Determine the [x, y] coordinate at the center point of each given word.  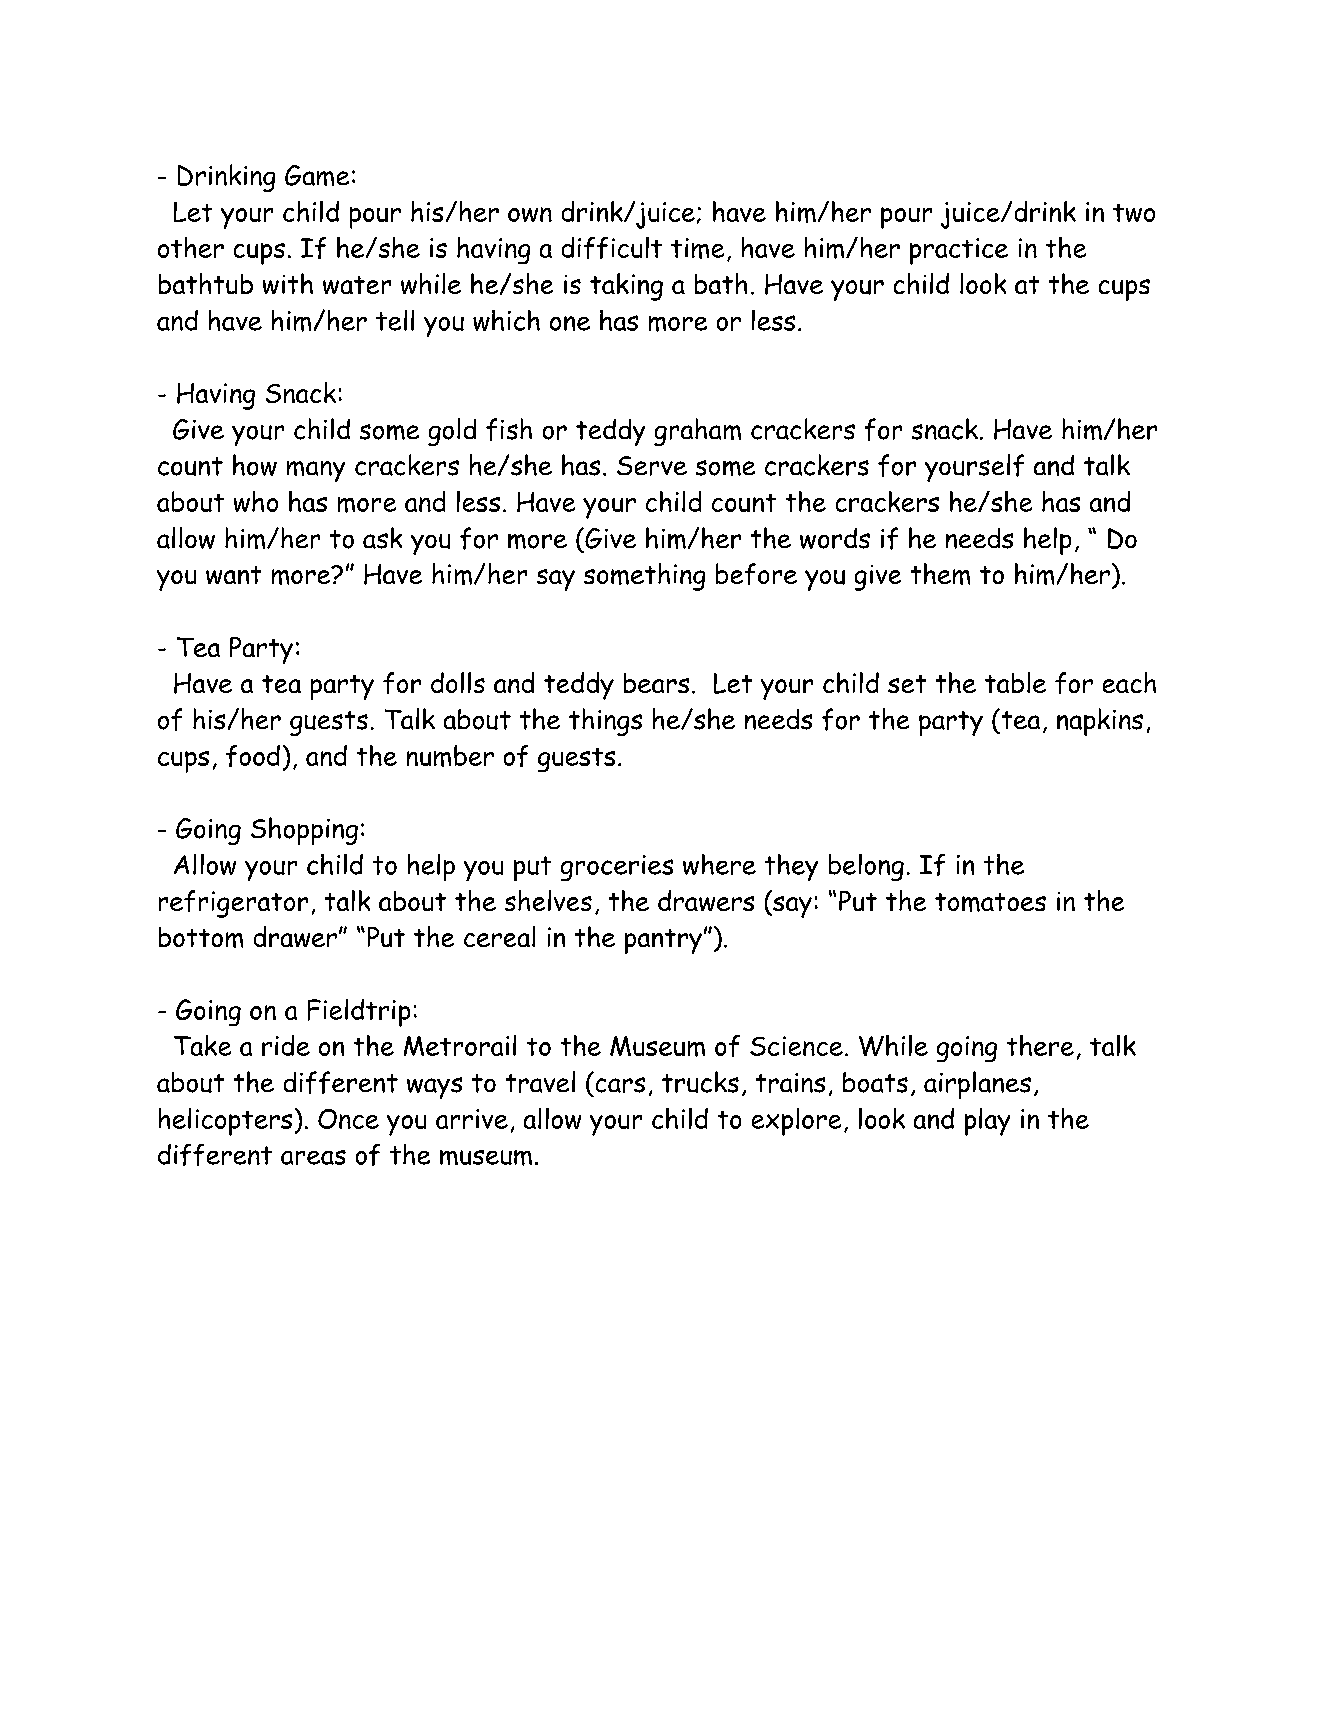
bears [656, 683]
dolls [458, 682]
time [697, 248]
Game [317, 175]
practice [959, 251]
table [1015, 682]
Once [348, 1119]
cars [620, 1085]
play [987, 1122]
